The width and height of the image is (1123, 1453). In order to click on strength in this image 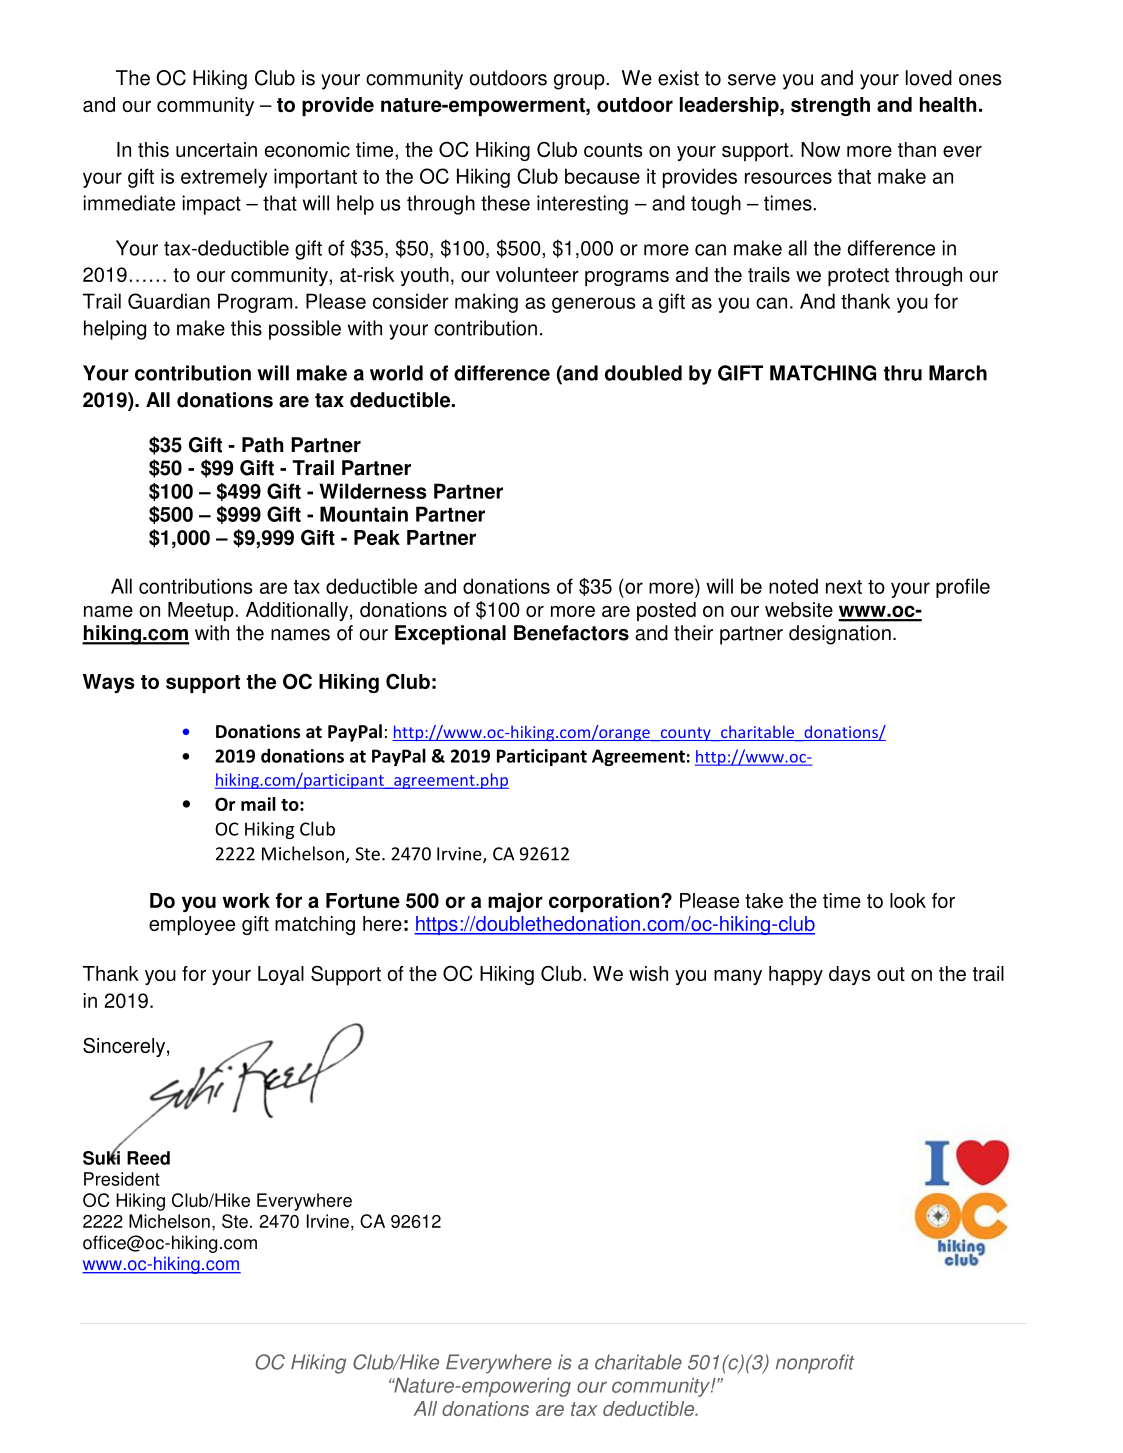, I will do `click(830, 106)`.
